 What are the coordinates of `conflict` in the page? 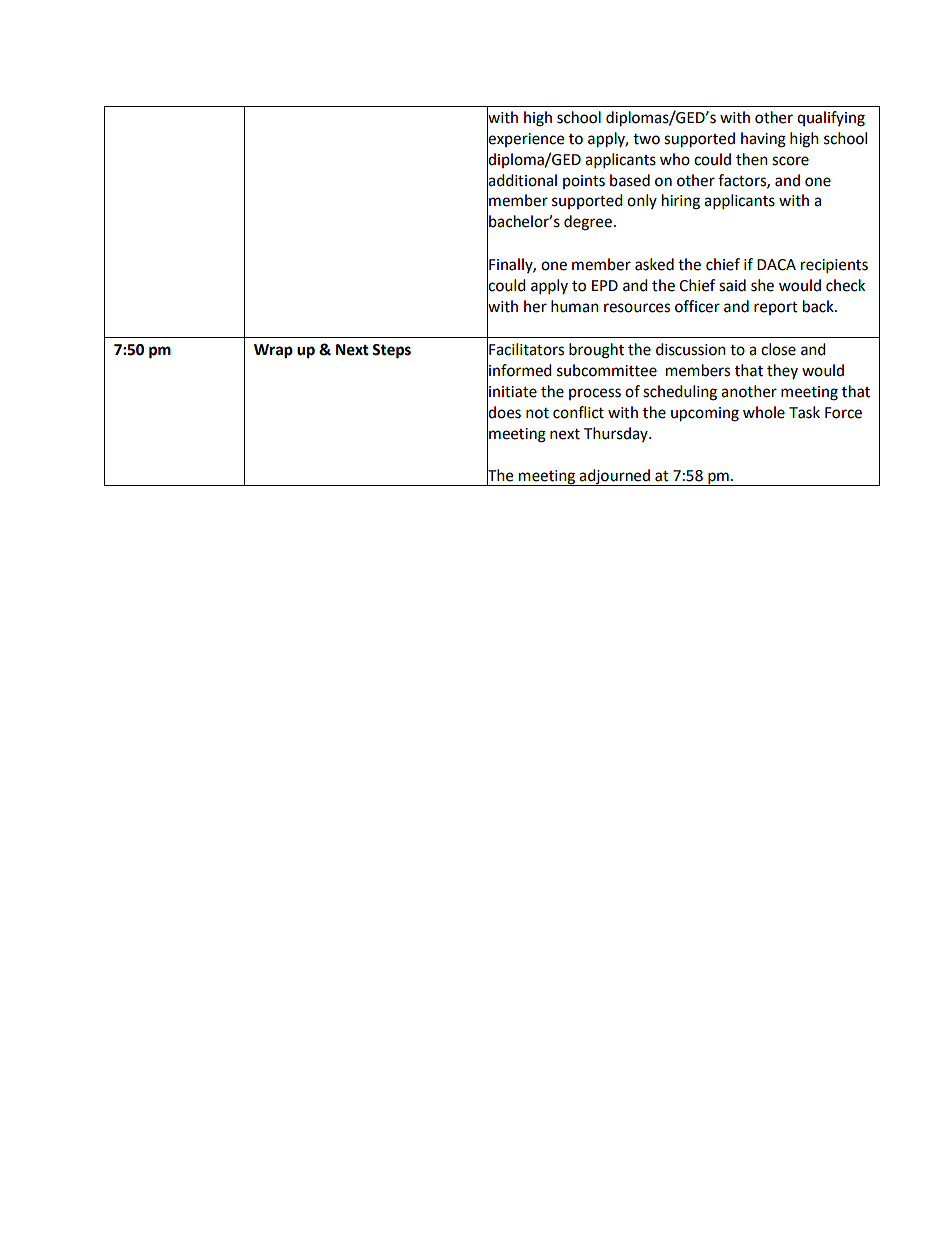 It's located at (578, 412).
